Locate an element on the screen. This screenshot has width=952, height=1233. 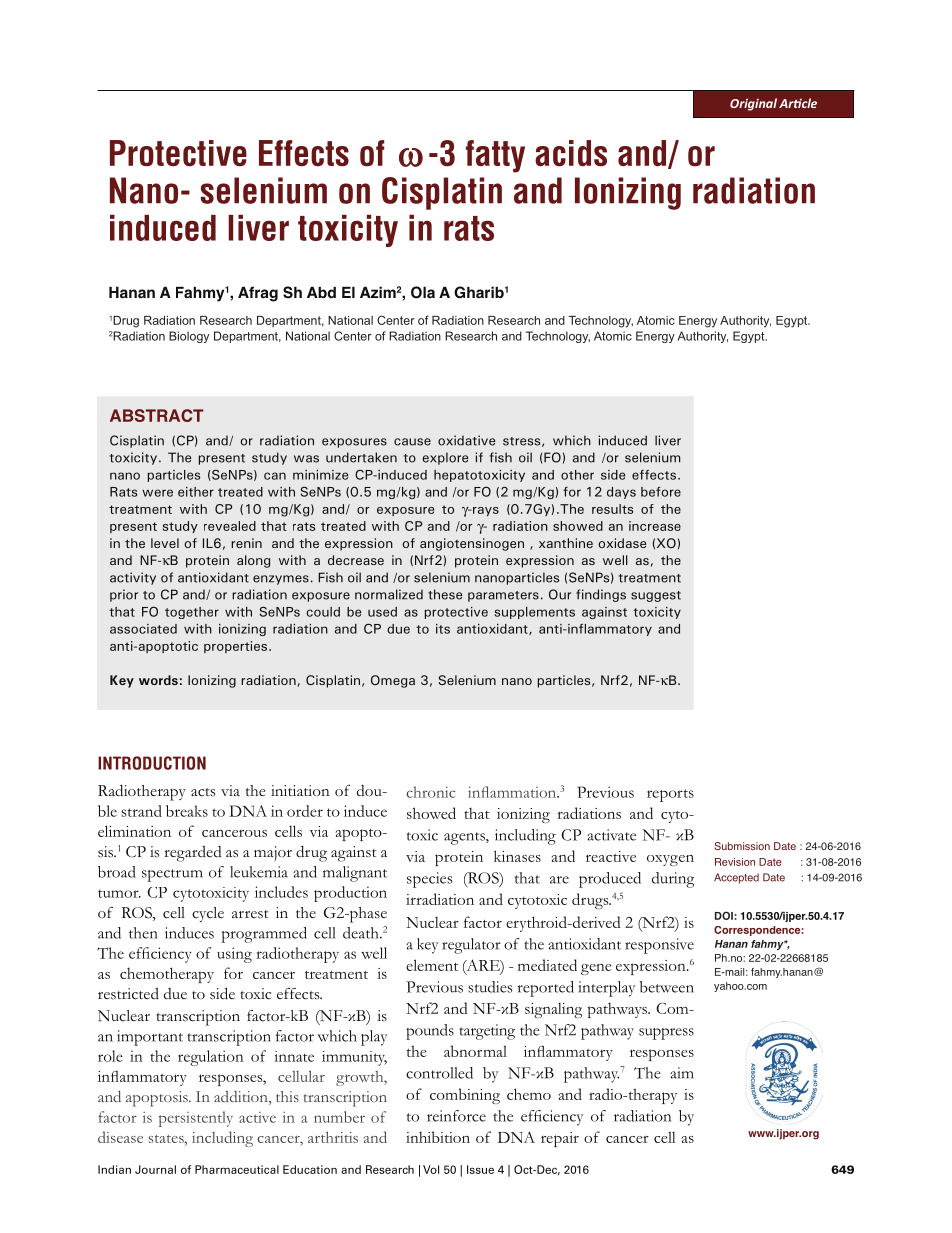
Abd is located at coordinates (321, 292).
